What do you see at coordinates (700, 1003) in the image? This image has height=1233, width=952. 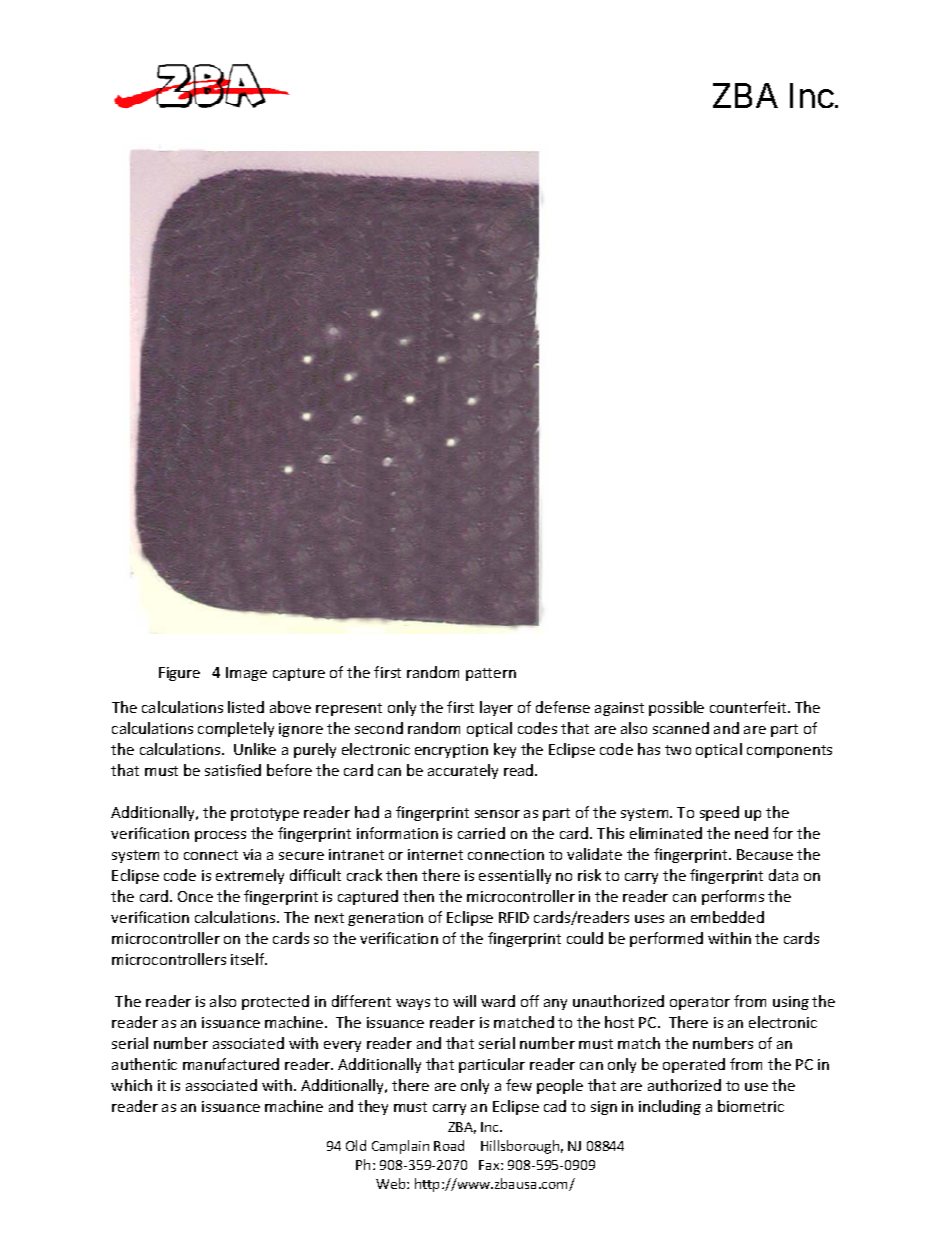 I see `operator` at bounding box center [700, 1003].
